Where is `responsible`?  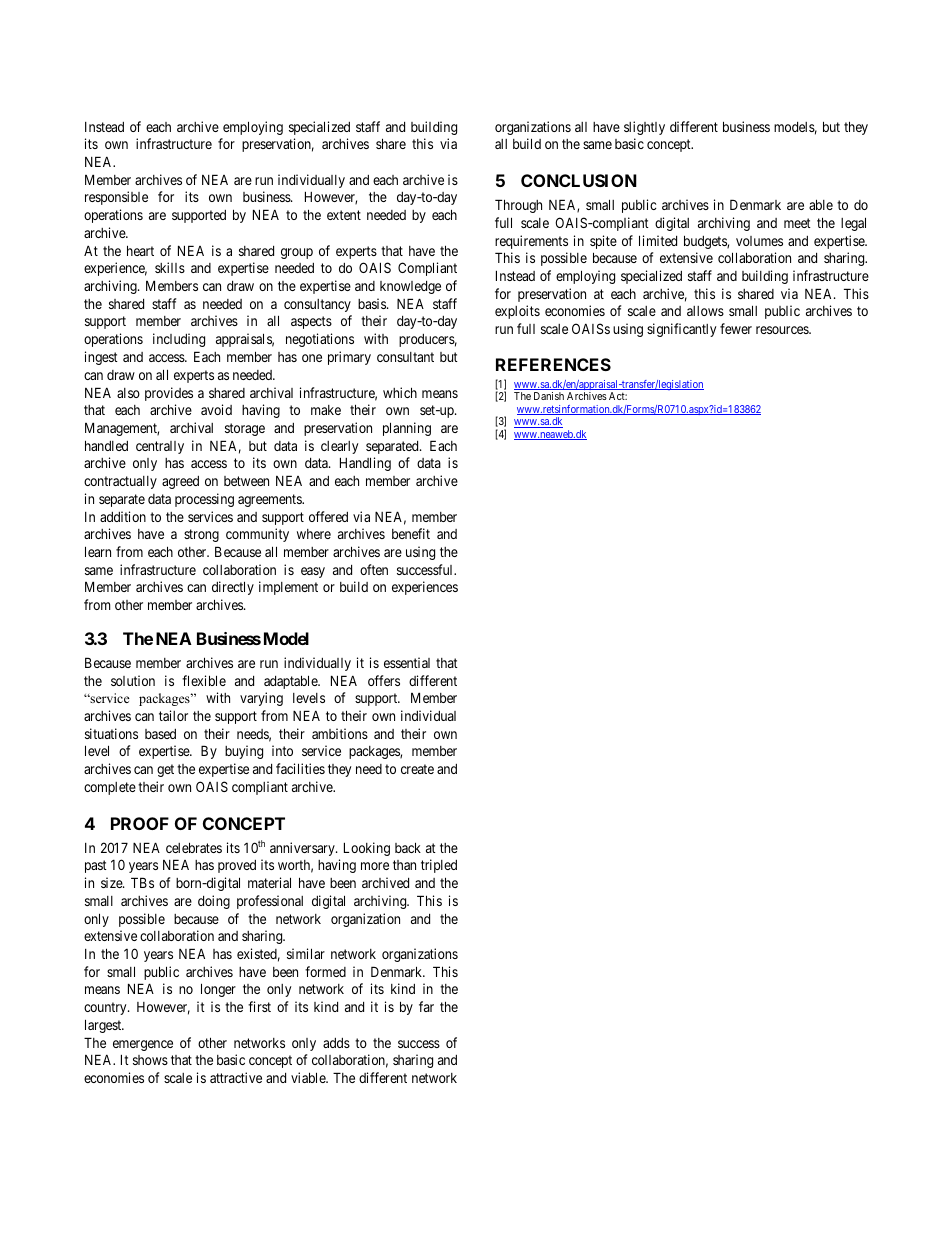 responsible is located at coordinates (116, 198).
